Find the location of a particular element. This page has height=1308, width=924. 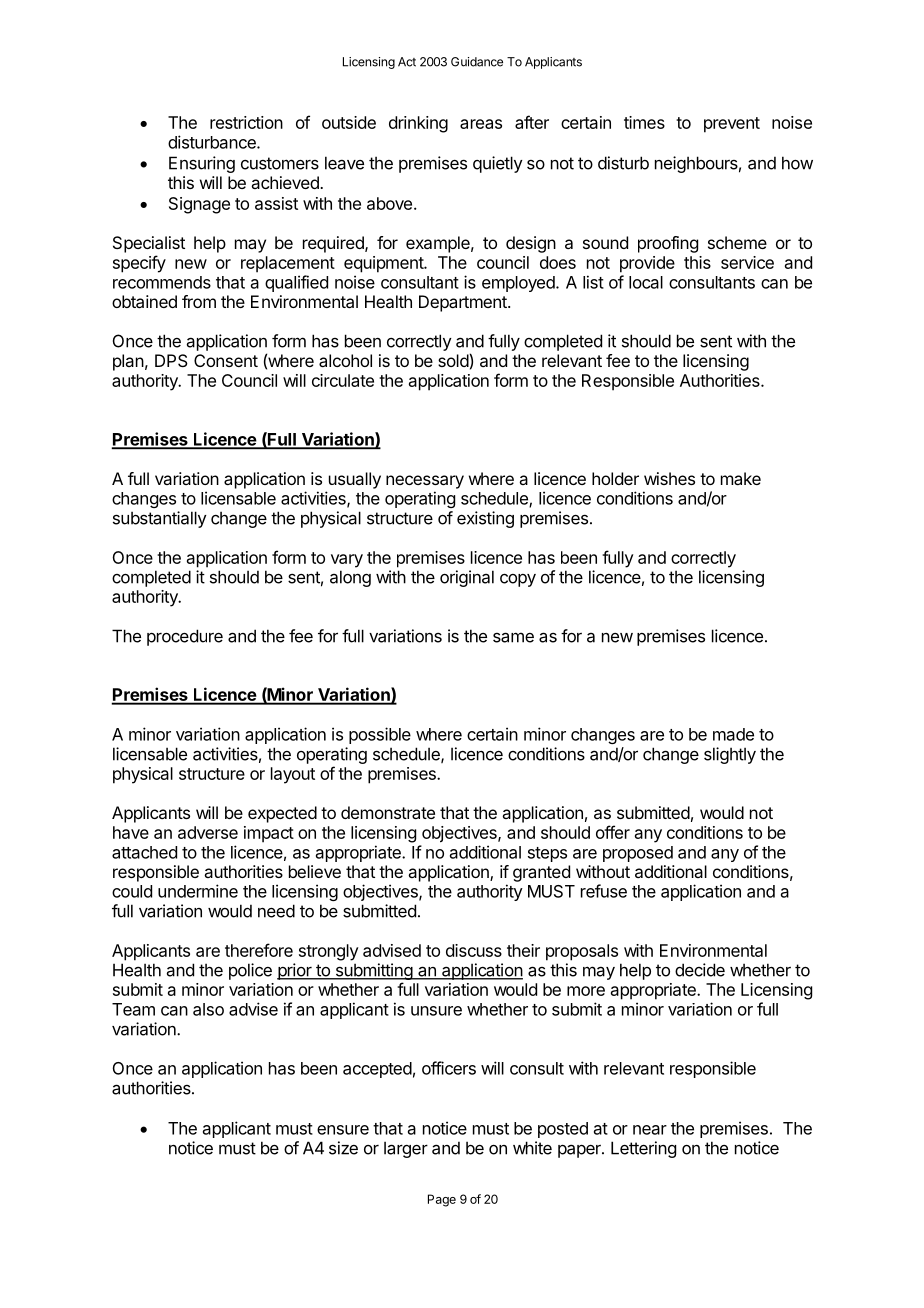

make is located at coordinates (741, 478).
